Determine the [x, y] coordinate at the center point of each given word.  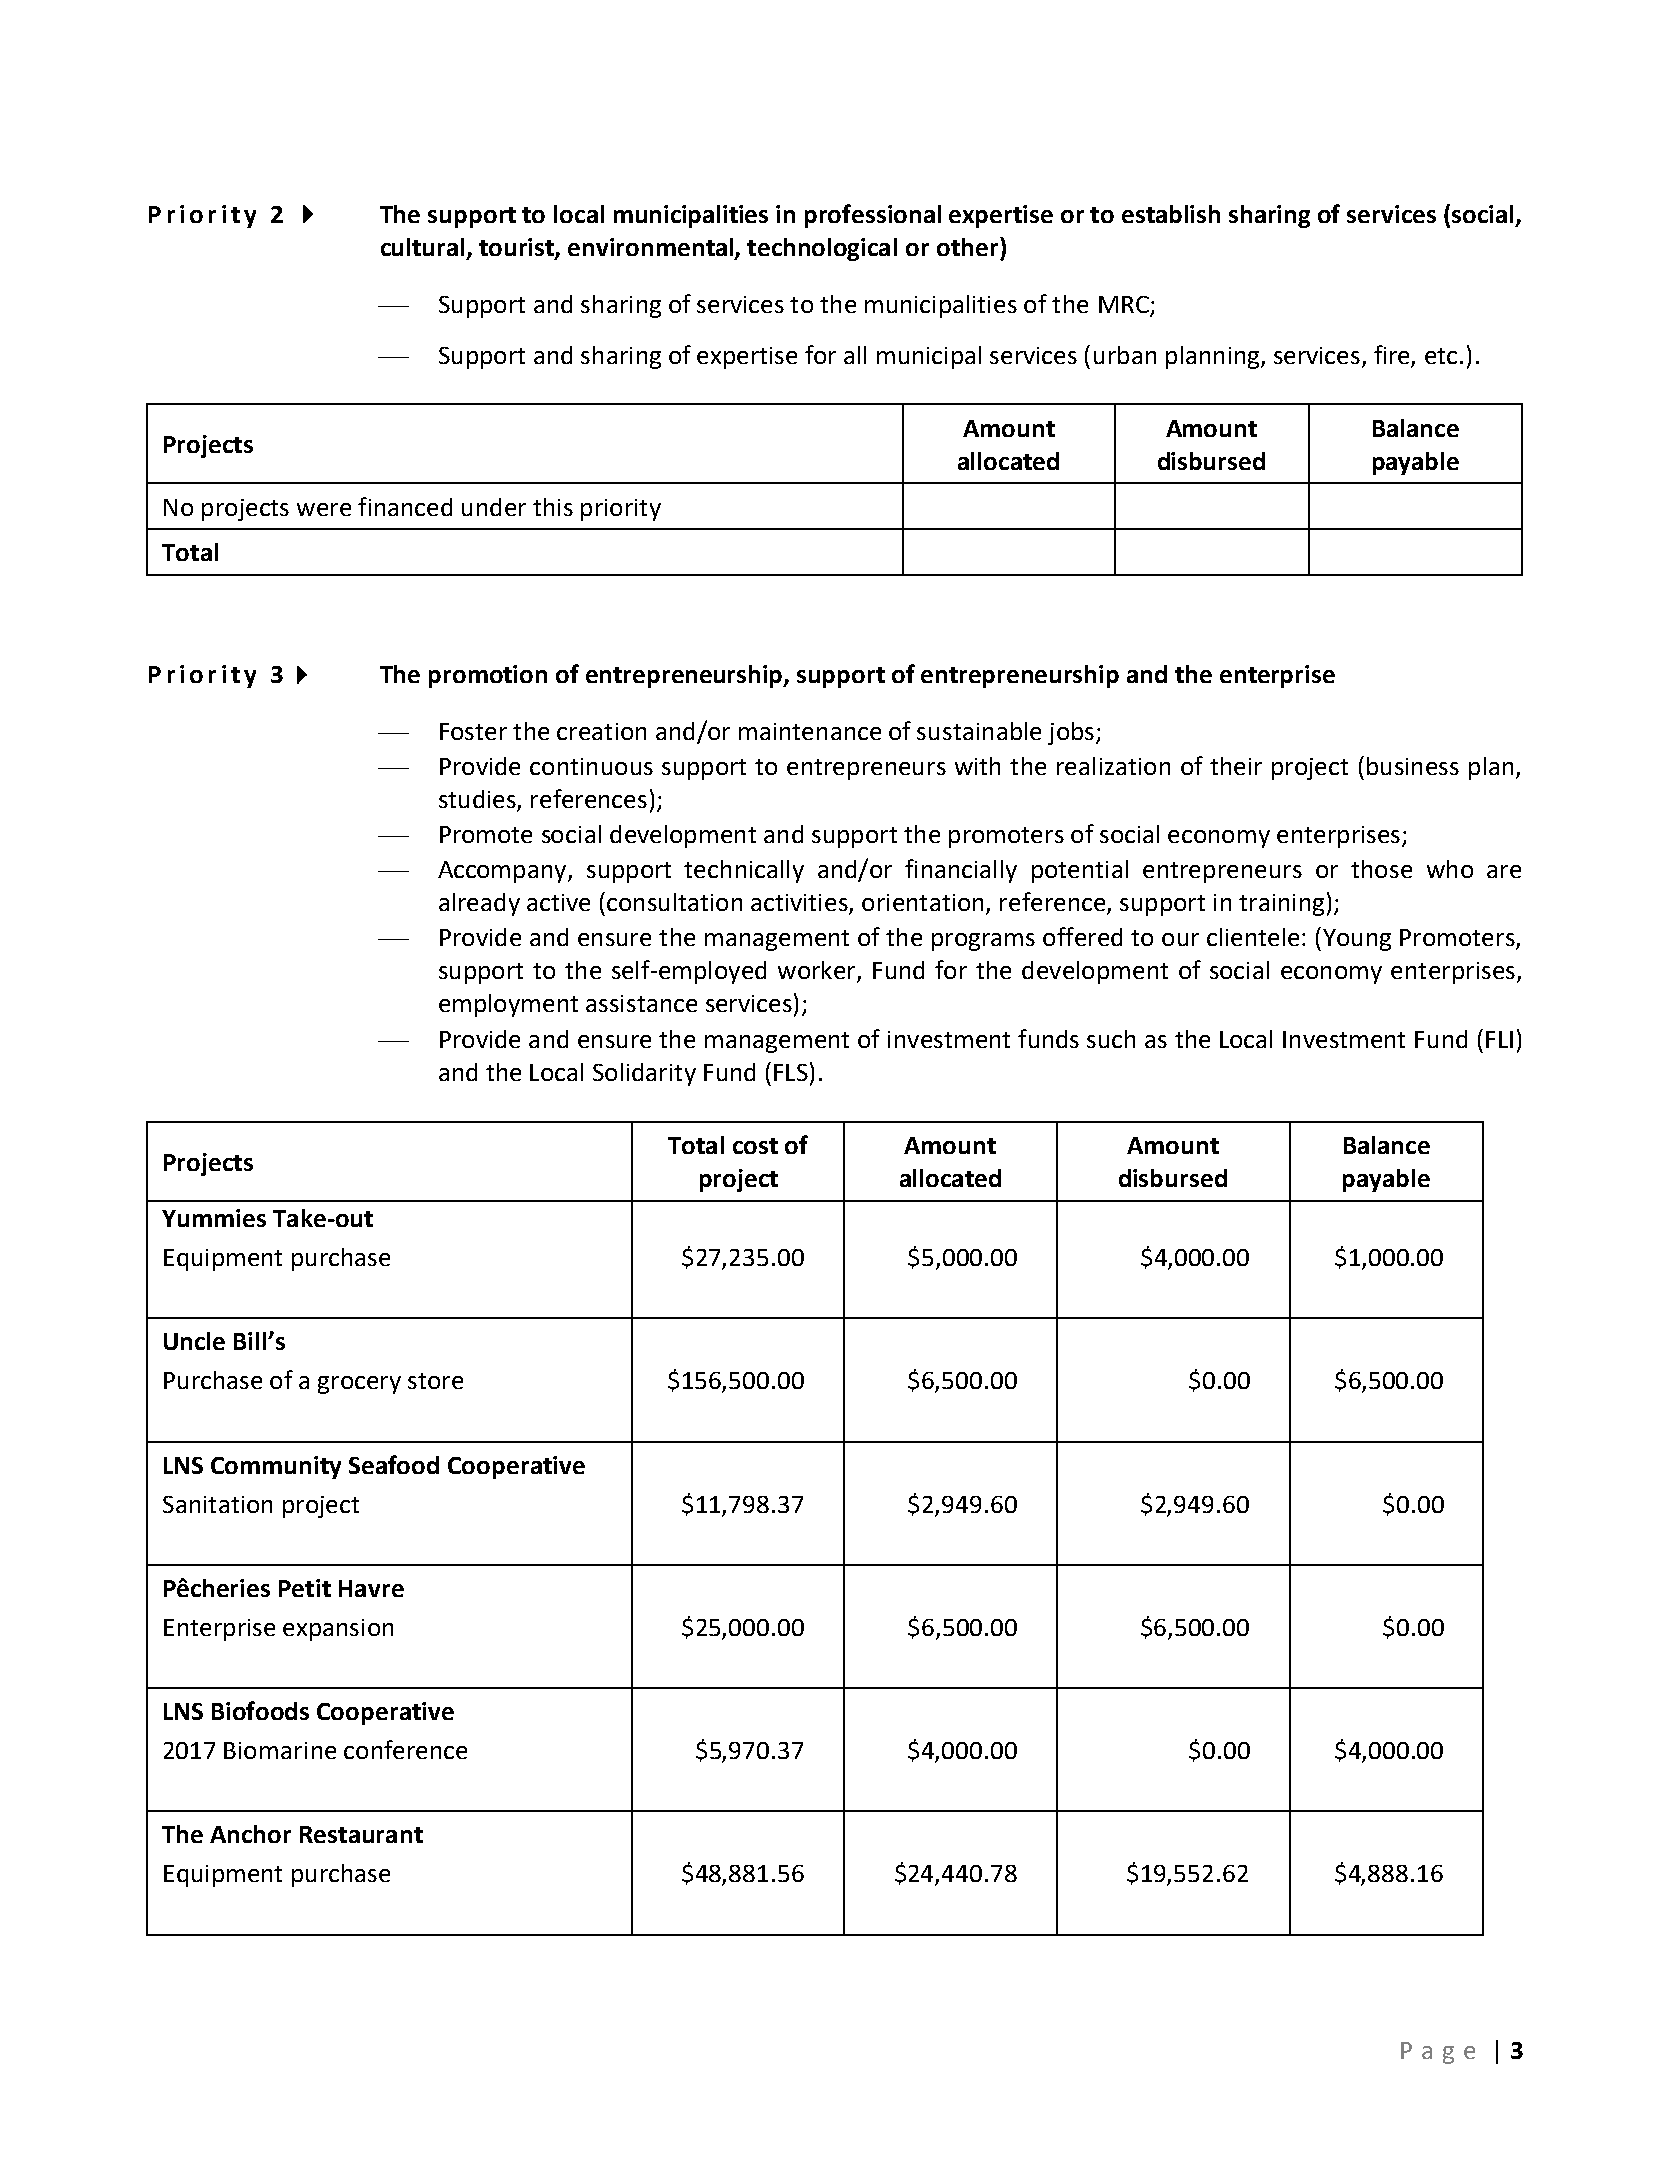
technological [822, 249]
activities [800, 904]
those [1381, 869]
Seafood [394, 1464]
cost [755, 1146]
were [324, 509]
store [435, 1381]
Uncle [194, 1341]
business [1413, 766]
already [479, 904]
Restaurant [361, 1834]
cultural [422, 247]
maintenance [810, 731]
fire [1393, 356]
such [1111, 1039]
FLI [1499, 1039]
